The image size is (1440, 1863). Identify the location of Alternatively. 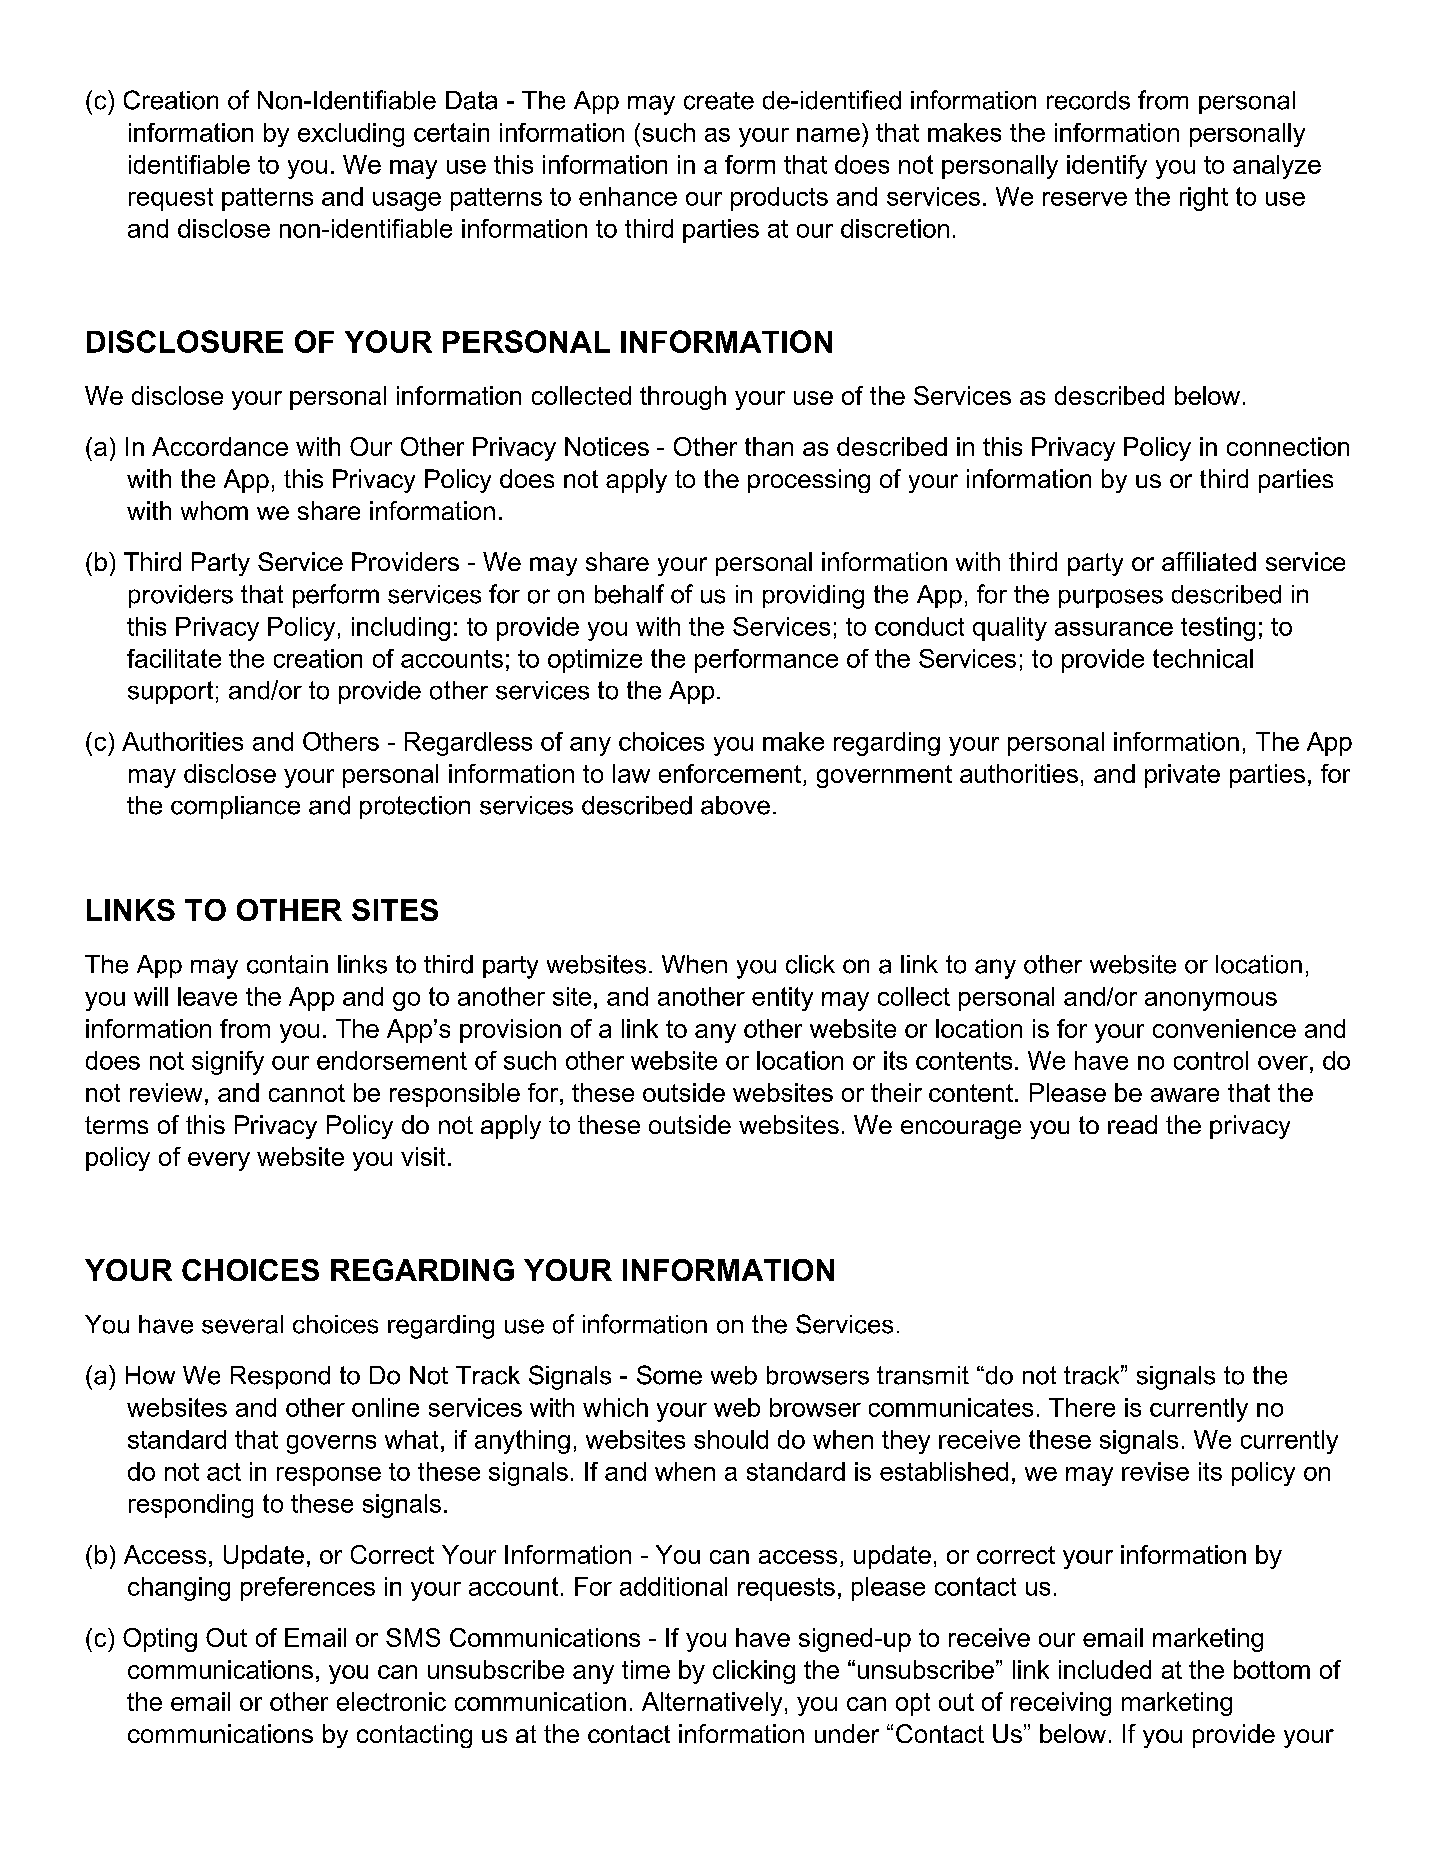
(712, 1704).
